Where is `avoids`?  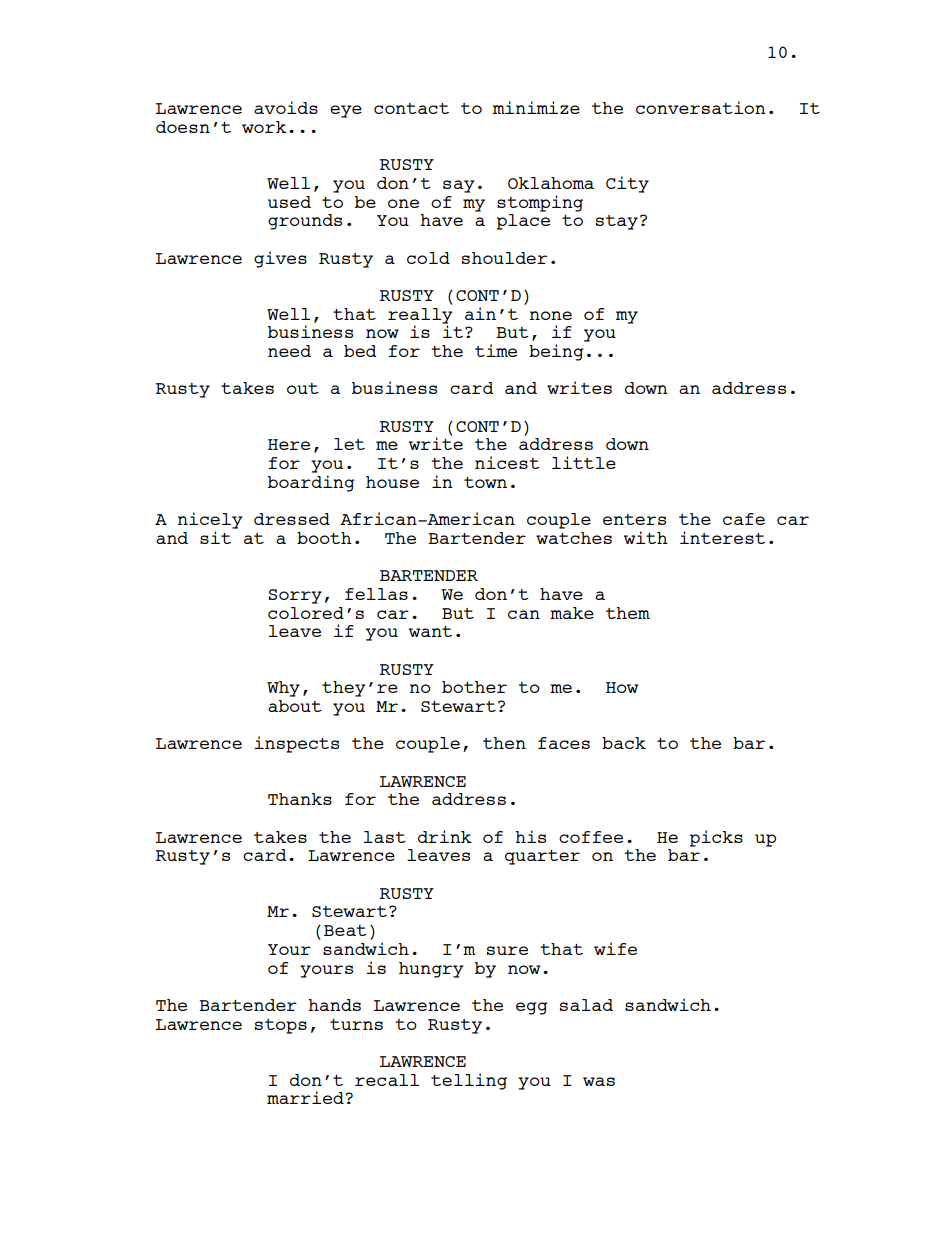 avoids is located at coordinates (286, 107).
